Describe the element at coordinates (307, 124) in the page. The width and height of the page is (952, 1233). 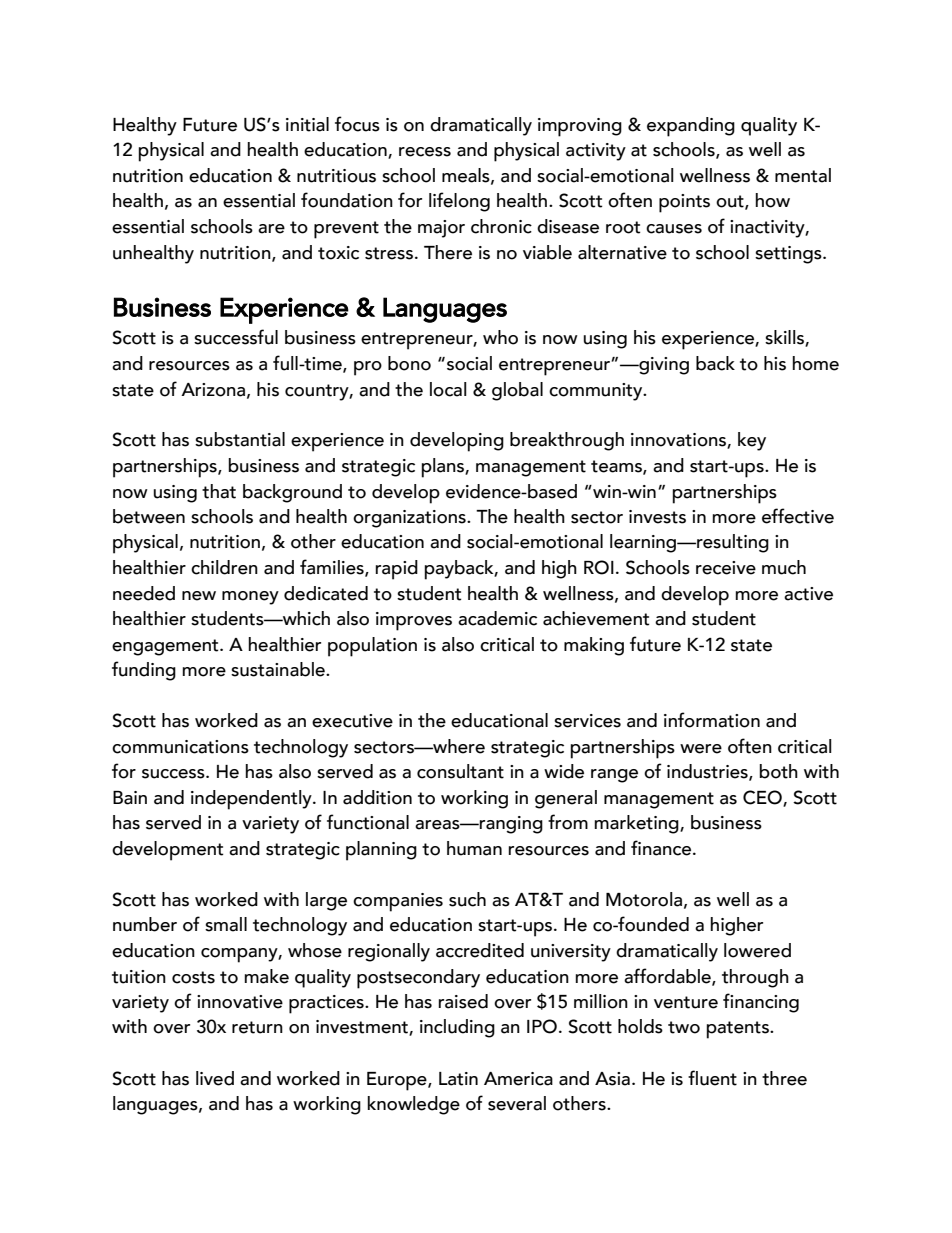
I see `initial` at that location.
